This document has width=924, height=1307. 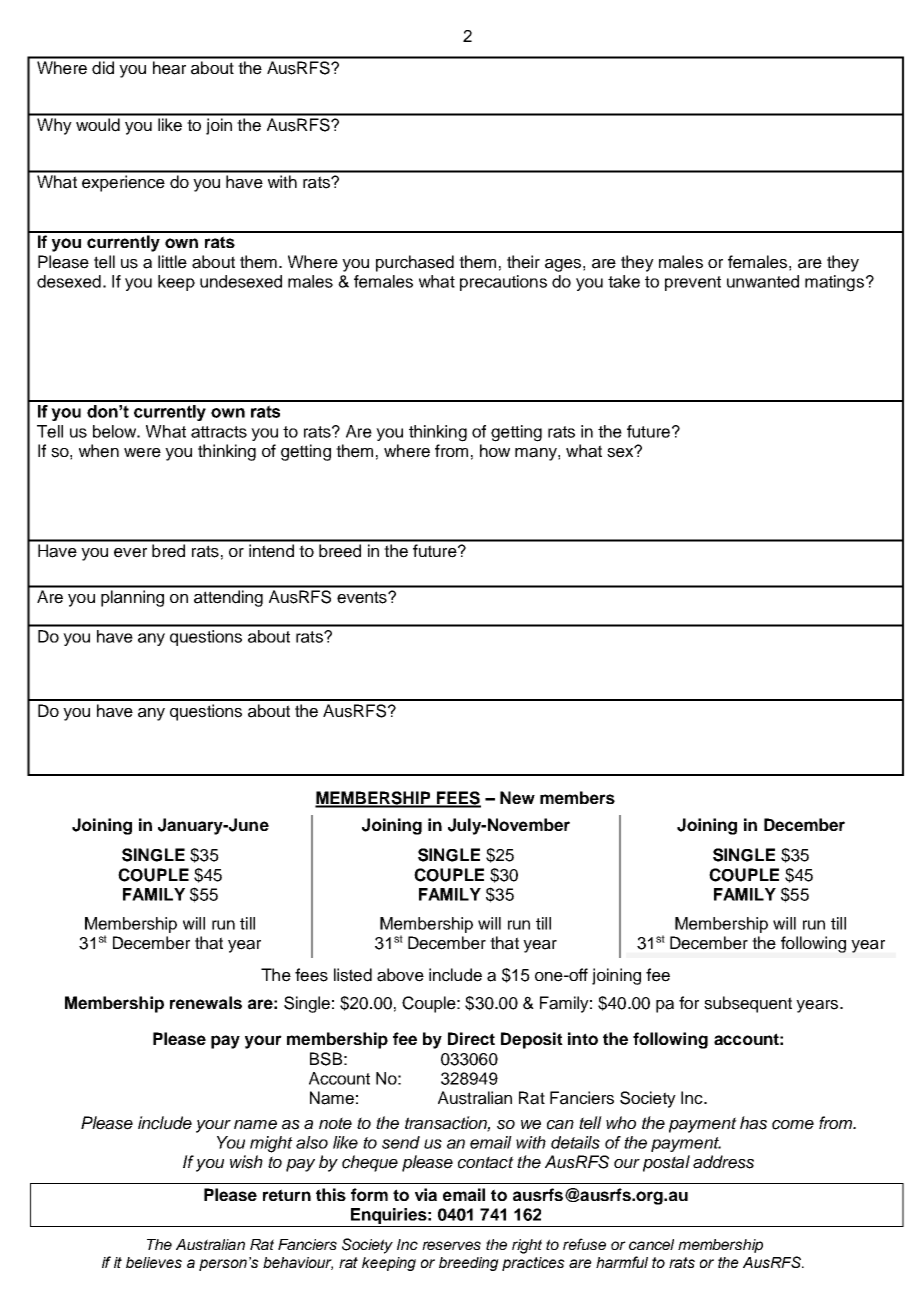 What do you see at coordinates (154, 1262) in the document?
I see `believes` at bounding box center [154, 1262].
